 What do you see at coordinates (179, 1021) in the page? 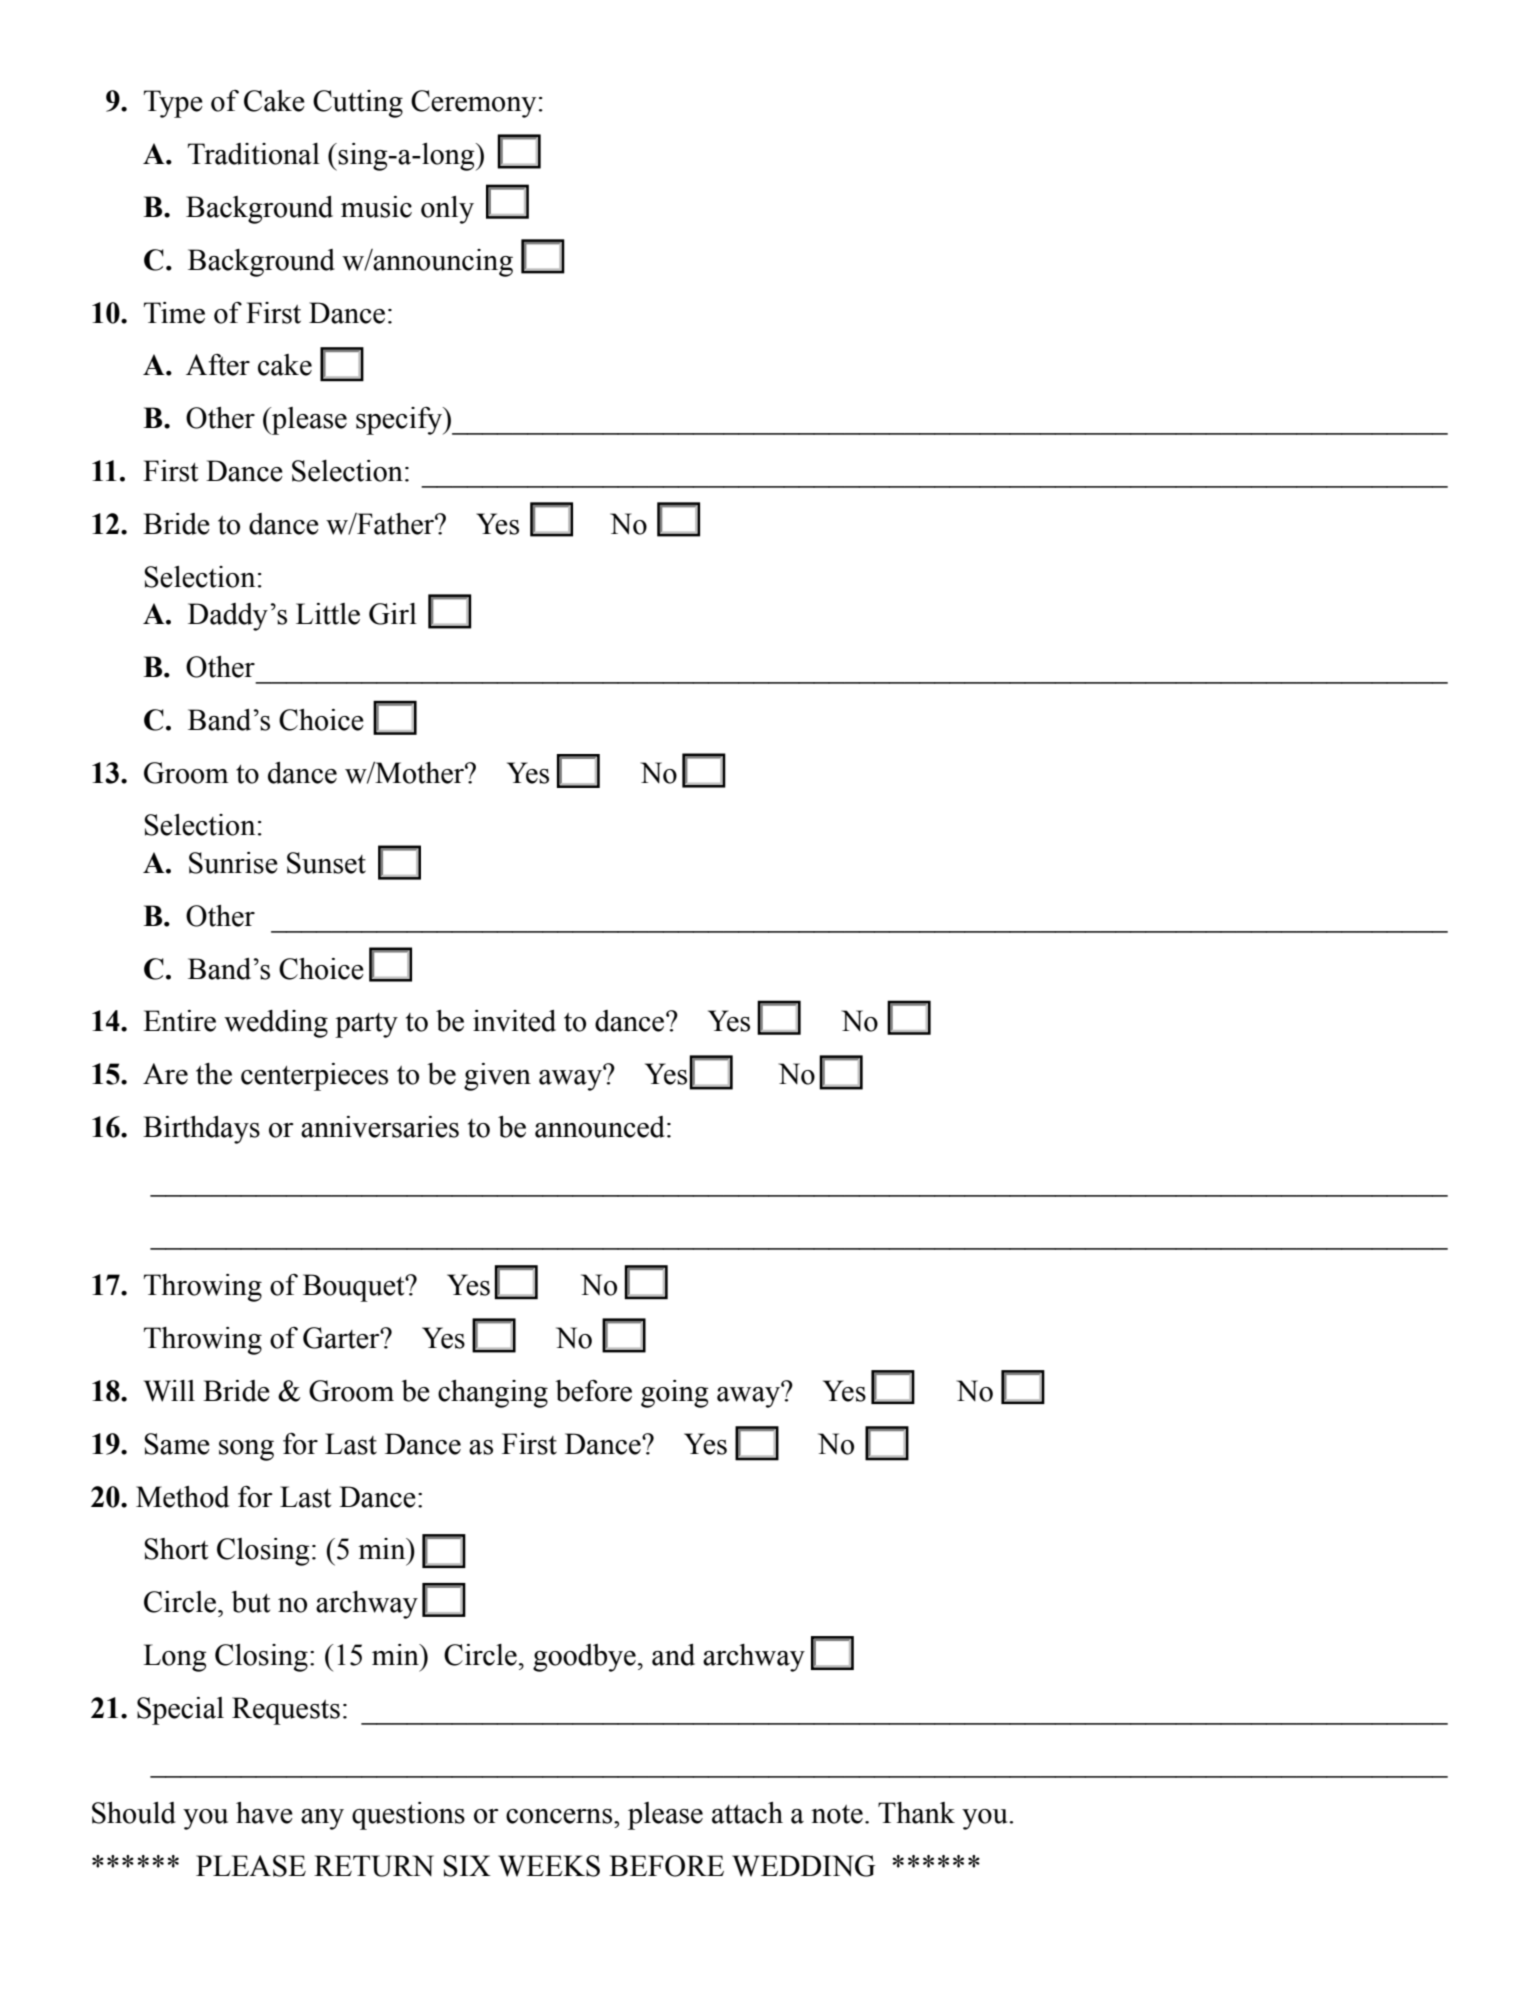
I see `Entire` at bounding box center [179, 1021].
